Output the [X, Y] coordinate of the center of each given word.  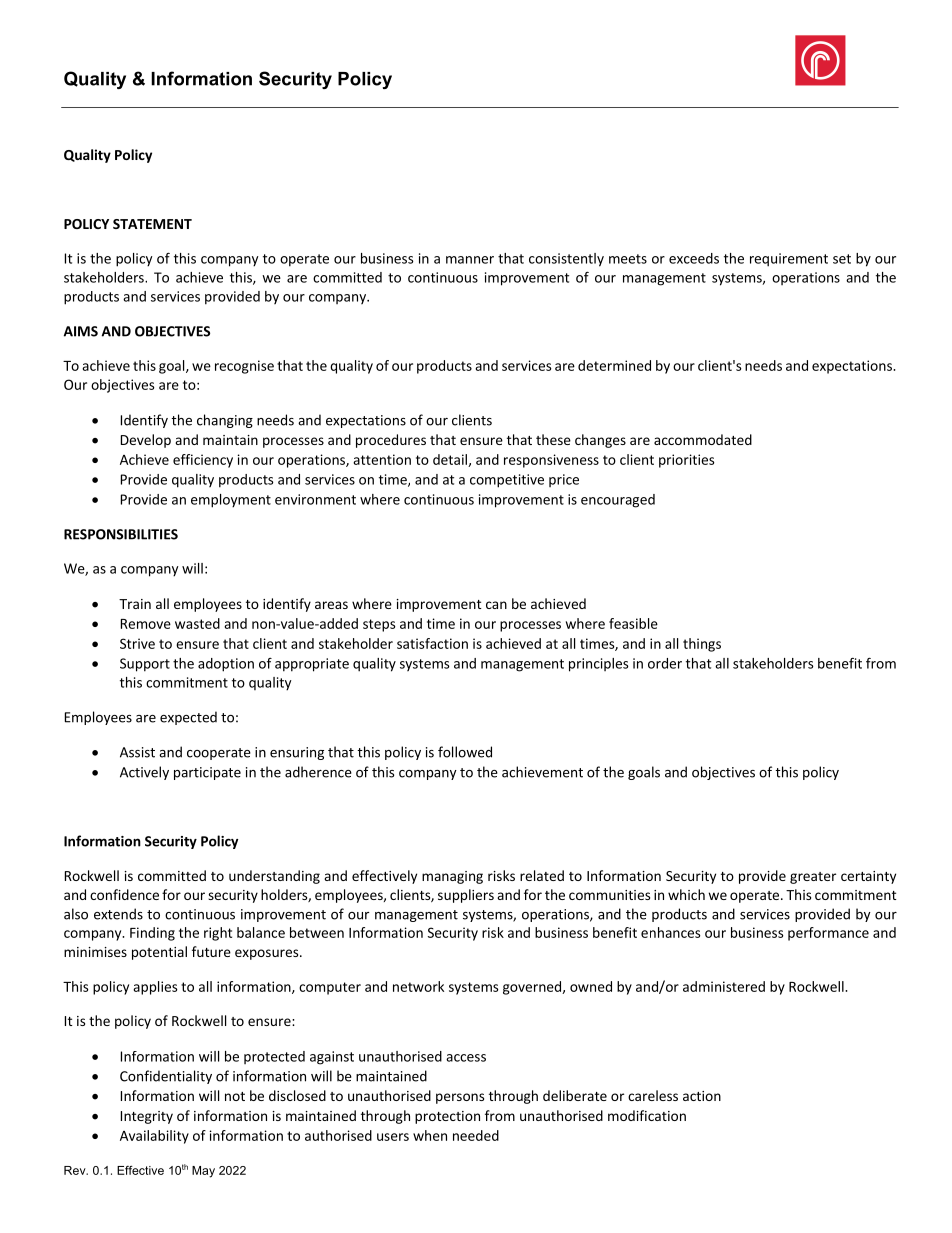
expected [188, 718]
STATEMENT [152, 224]
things [702, 645]
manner [470, 260]
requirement [789, 260]
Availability [154, 1137]
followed [465, 752]
